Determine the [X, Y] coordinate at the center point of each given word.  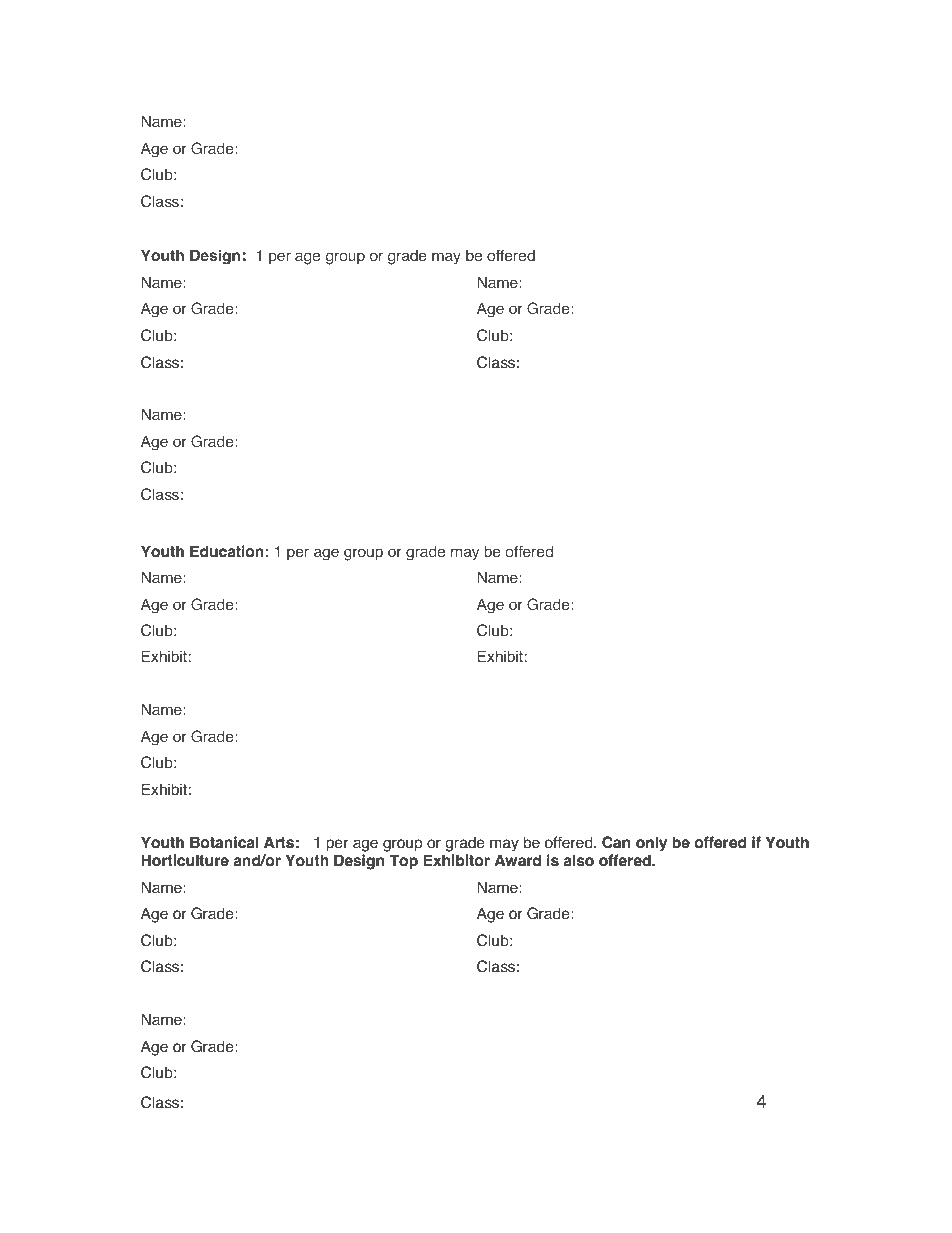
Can [616, 842]
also [578, 860]
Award [518, 860]
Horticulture [185, 860]
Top [403, 862]
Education [227, 551]
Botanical [224, 842]
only [651, 844]
